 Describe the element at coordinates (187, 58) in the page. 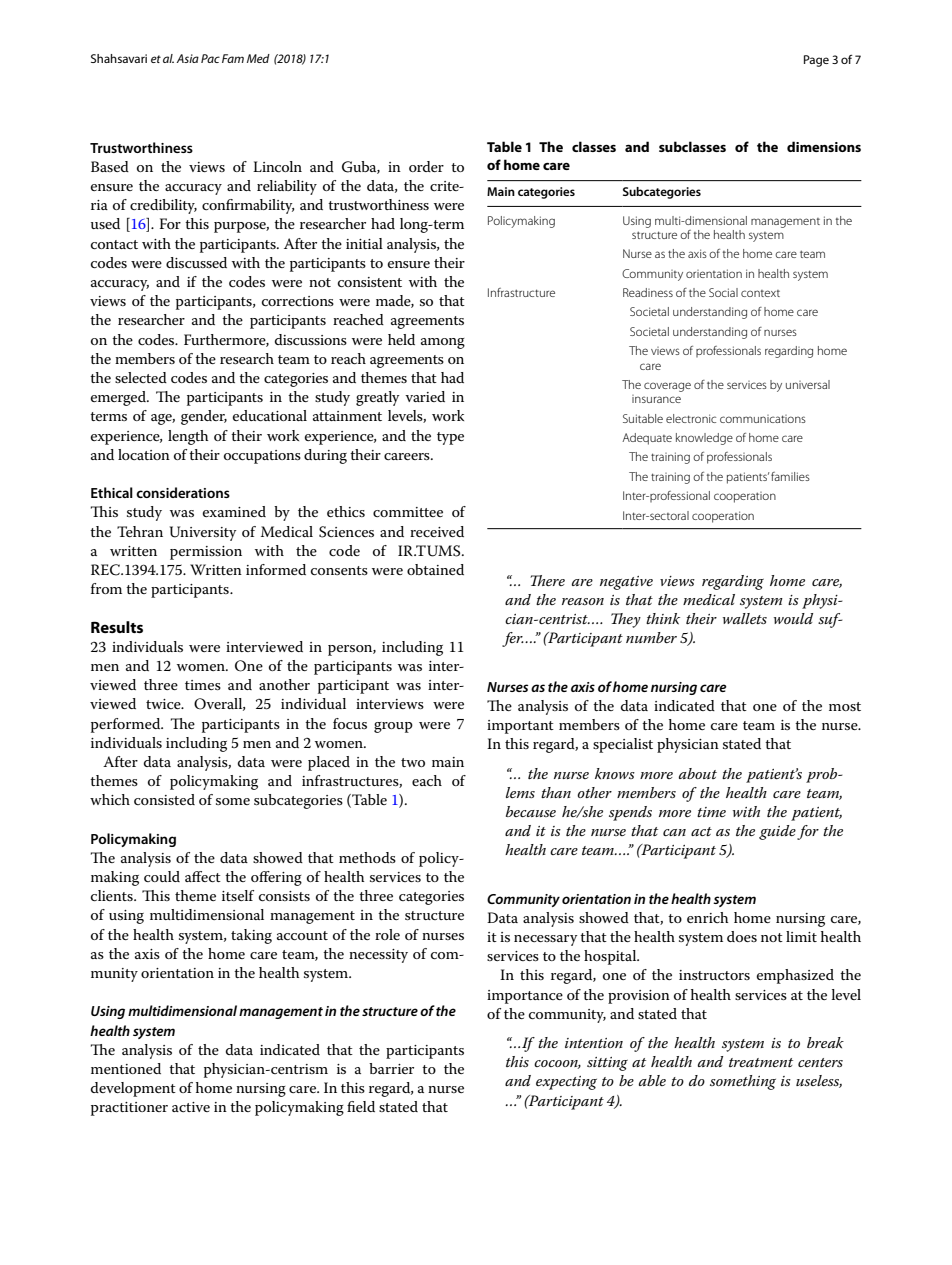

I see `Asia` at that location.
